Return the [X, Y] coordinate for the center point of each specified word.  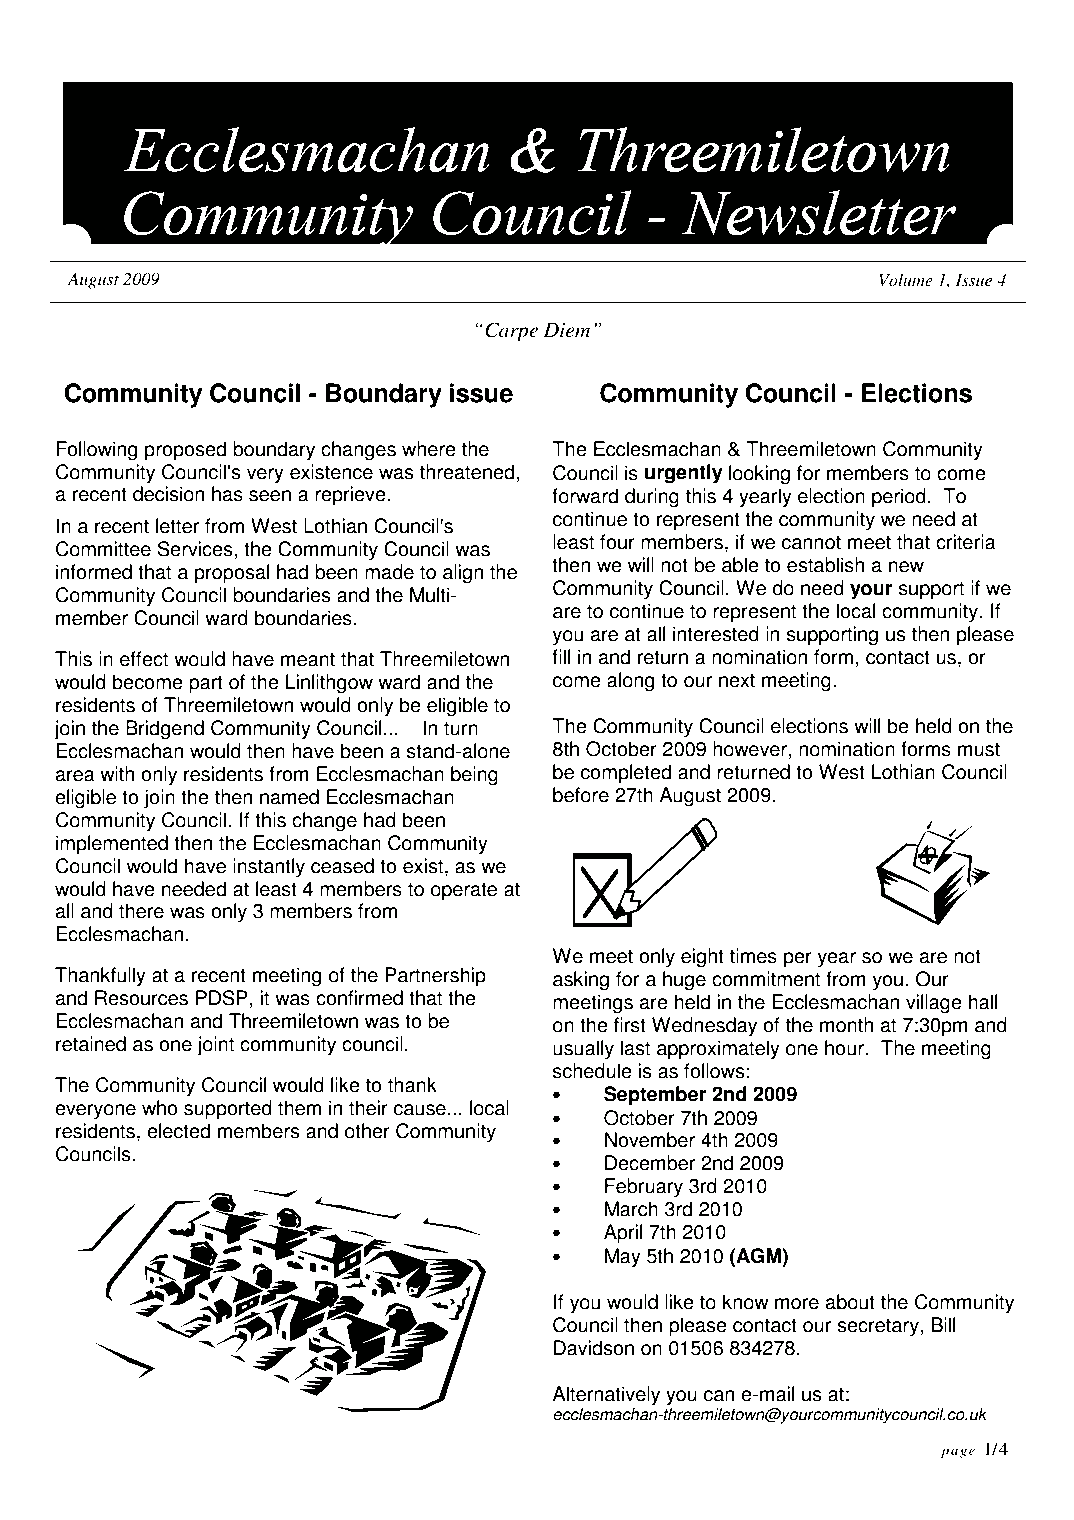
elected [178, 1131]
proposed [185, 451]
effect [144, 659]
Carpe [511, 332]
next [737, 680]
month [846, 1025]
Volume [906, 280]
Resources [141, 998]
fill [561, 656]
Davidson [594, 1348]
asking [581, 981]
